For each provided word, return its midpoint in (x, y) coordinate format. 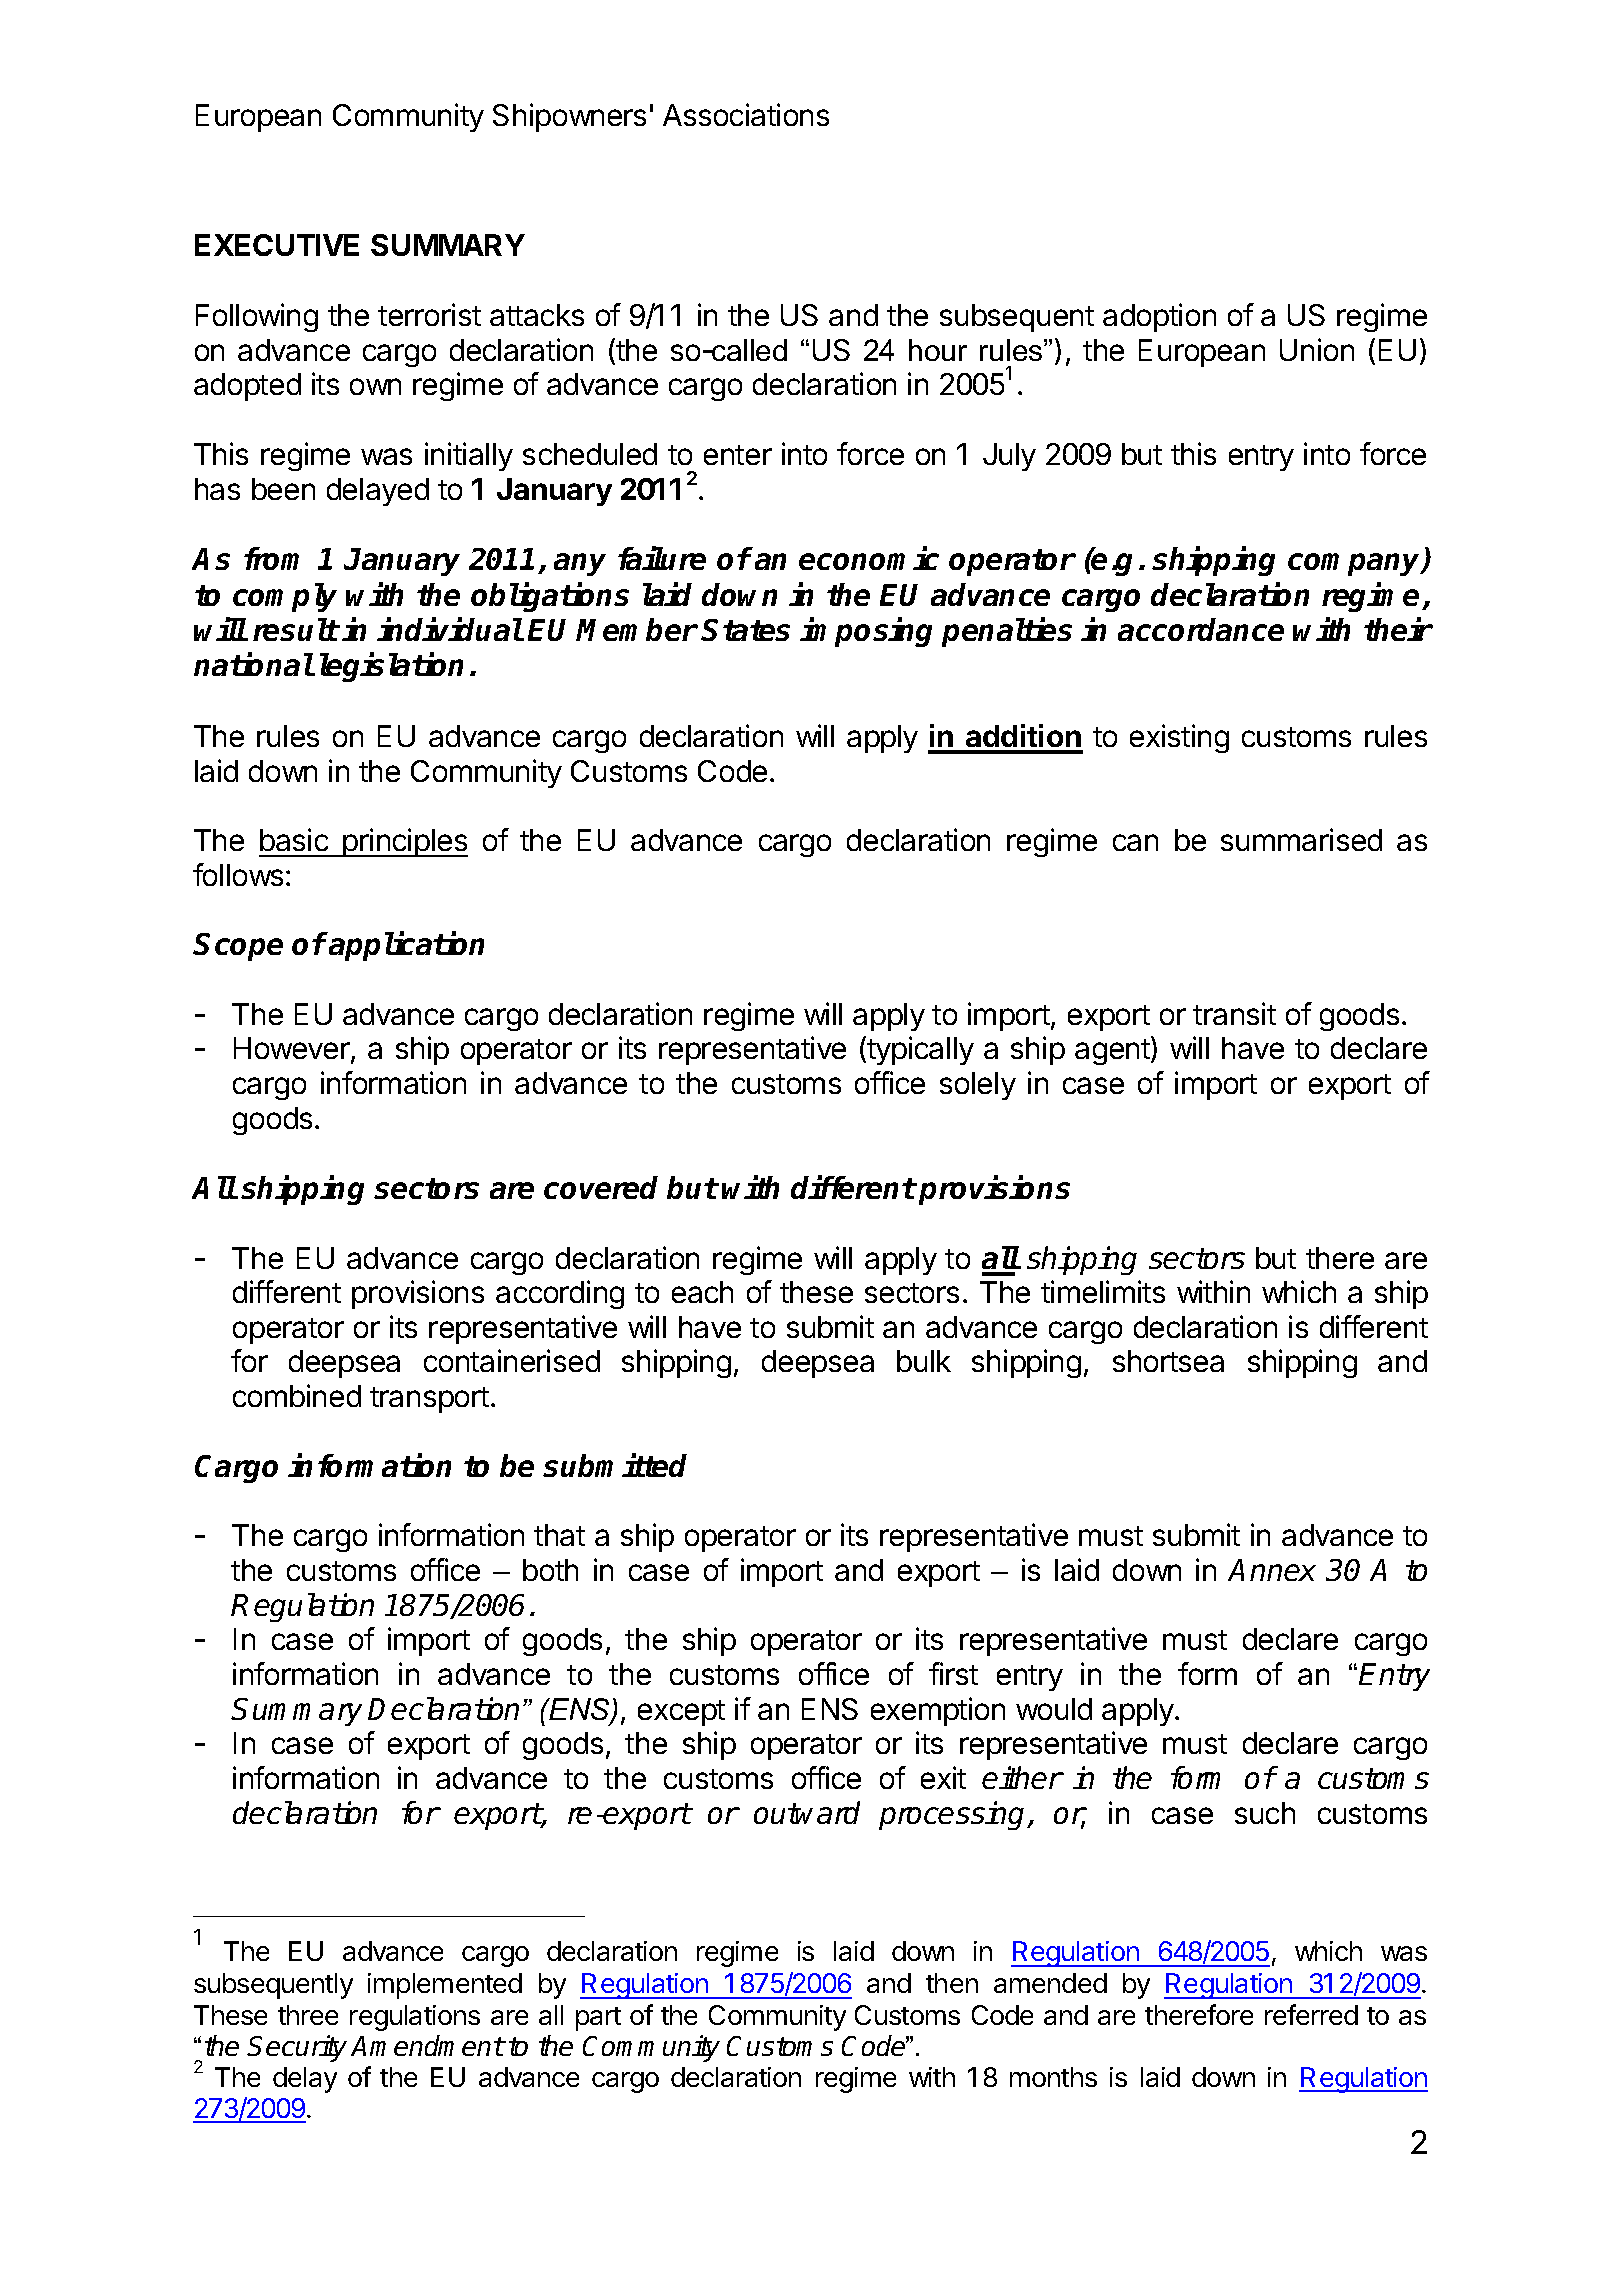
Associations (746, 114)
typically (919, 1050)
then (952, 1983)
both (550, 1570)
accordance (1201, 629)
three (308, 2015)
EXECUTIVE (277, 245)
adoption (1159, 317)
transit (1234, 1013)
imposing (866, 632)
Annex (1272, 1570)
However (293, 1050)
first (953, 1673)
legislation (391, 667)
